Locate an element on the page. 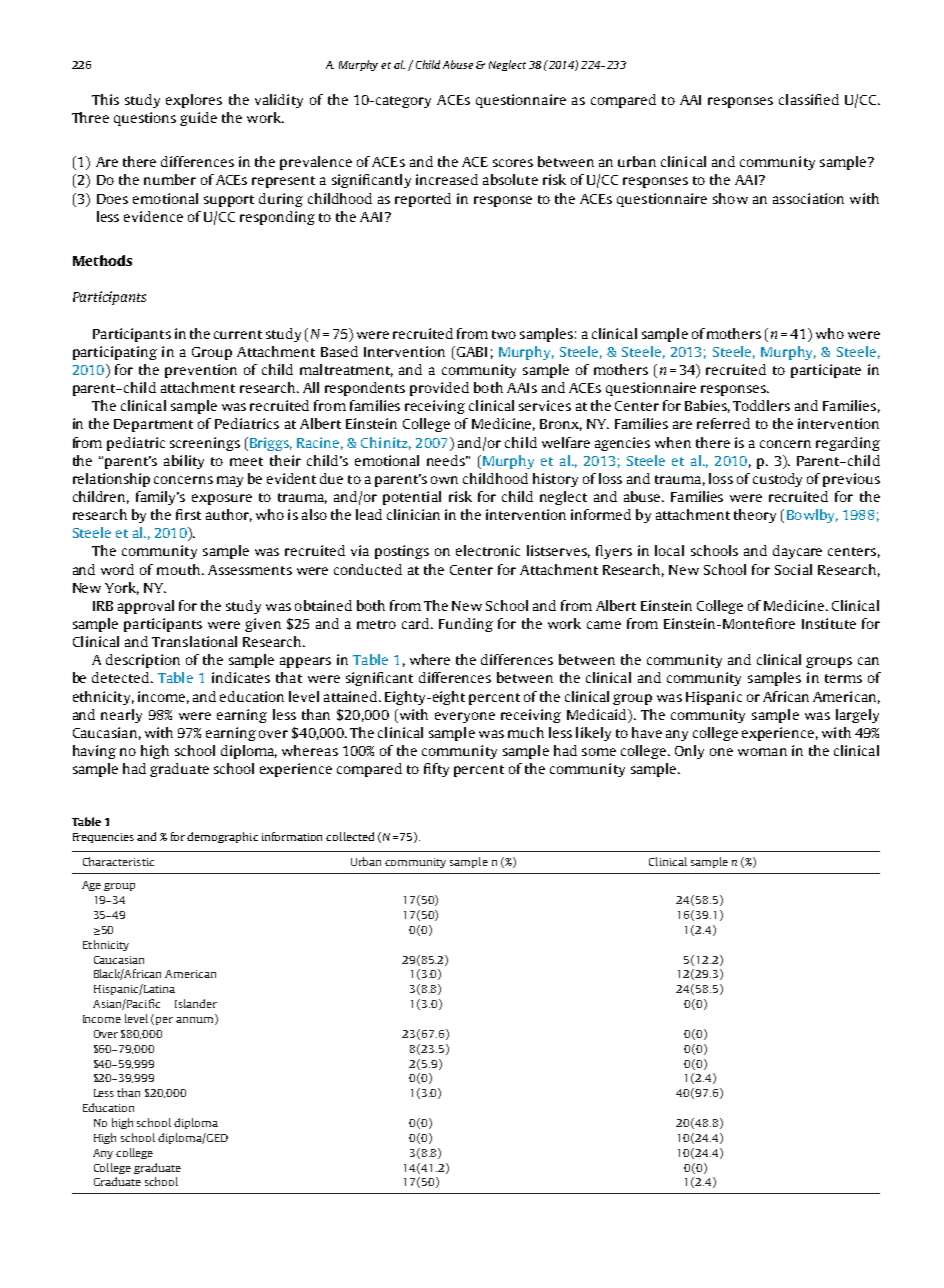  everyone is located at coordinates (465, 717).
